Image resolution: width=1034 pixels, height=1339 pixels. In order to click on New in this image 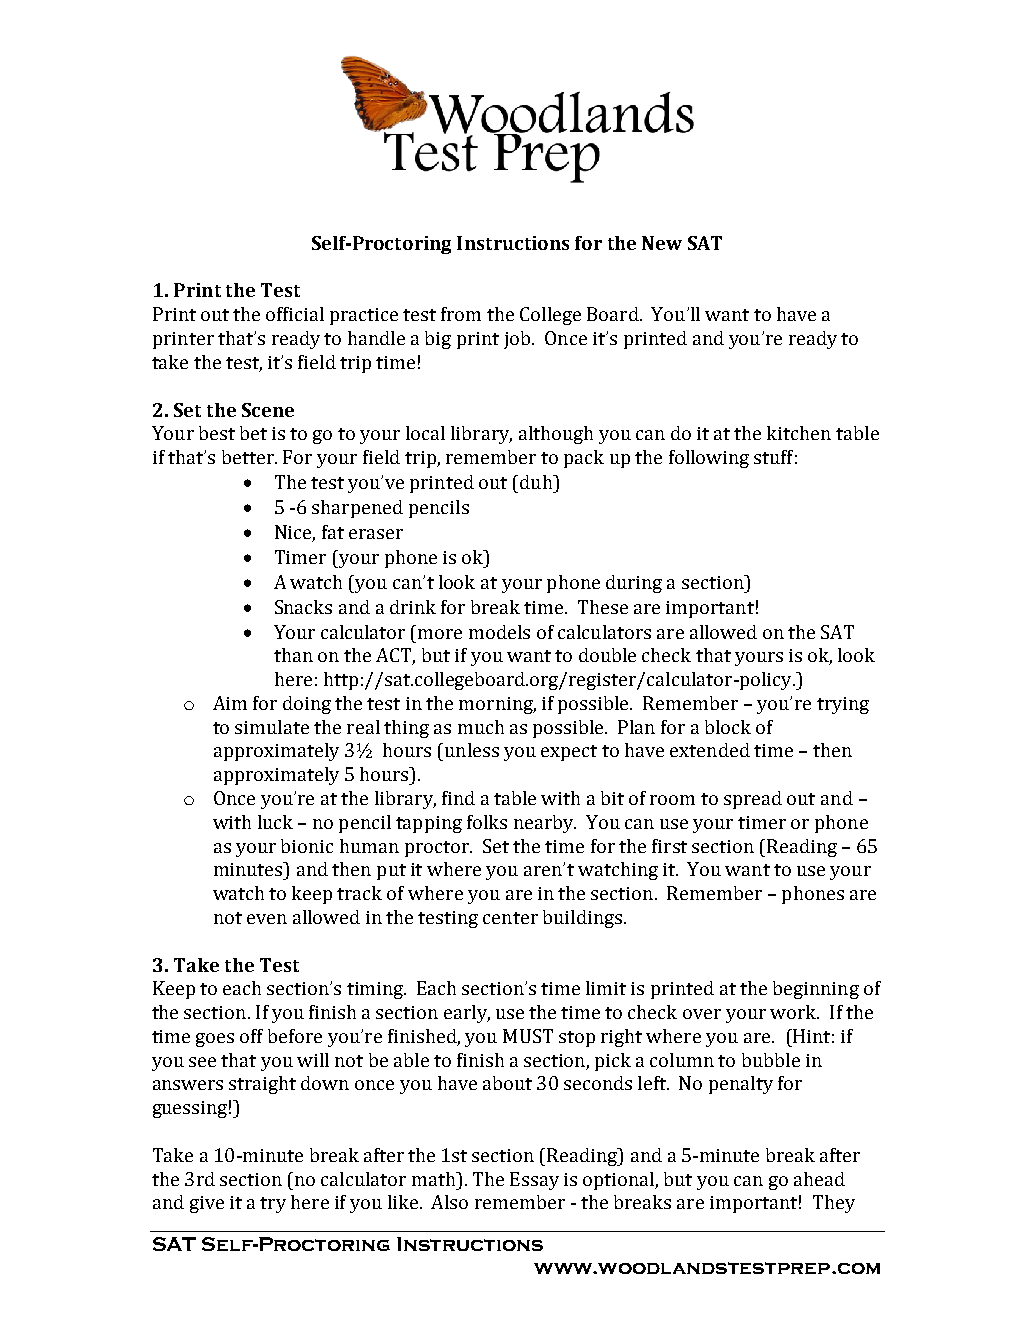, I will do `click(662, 243)`.
